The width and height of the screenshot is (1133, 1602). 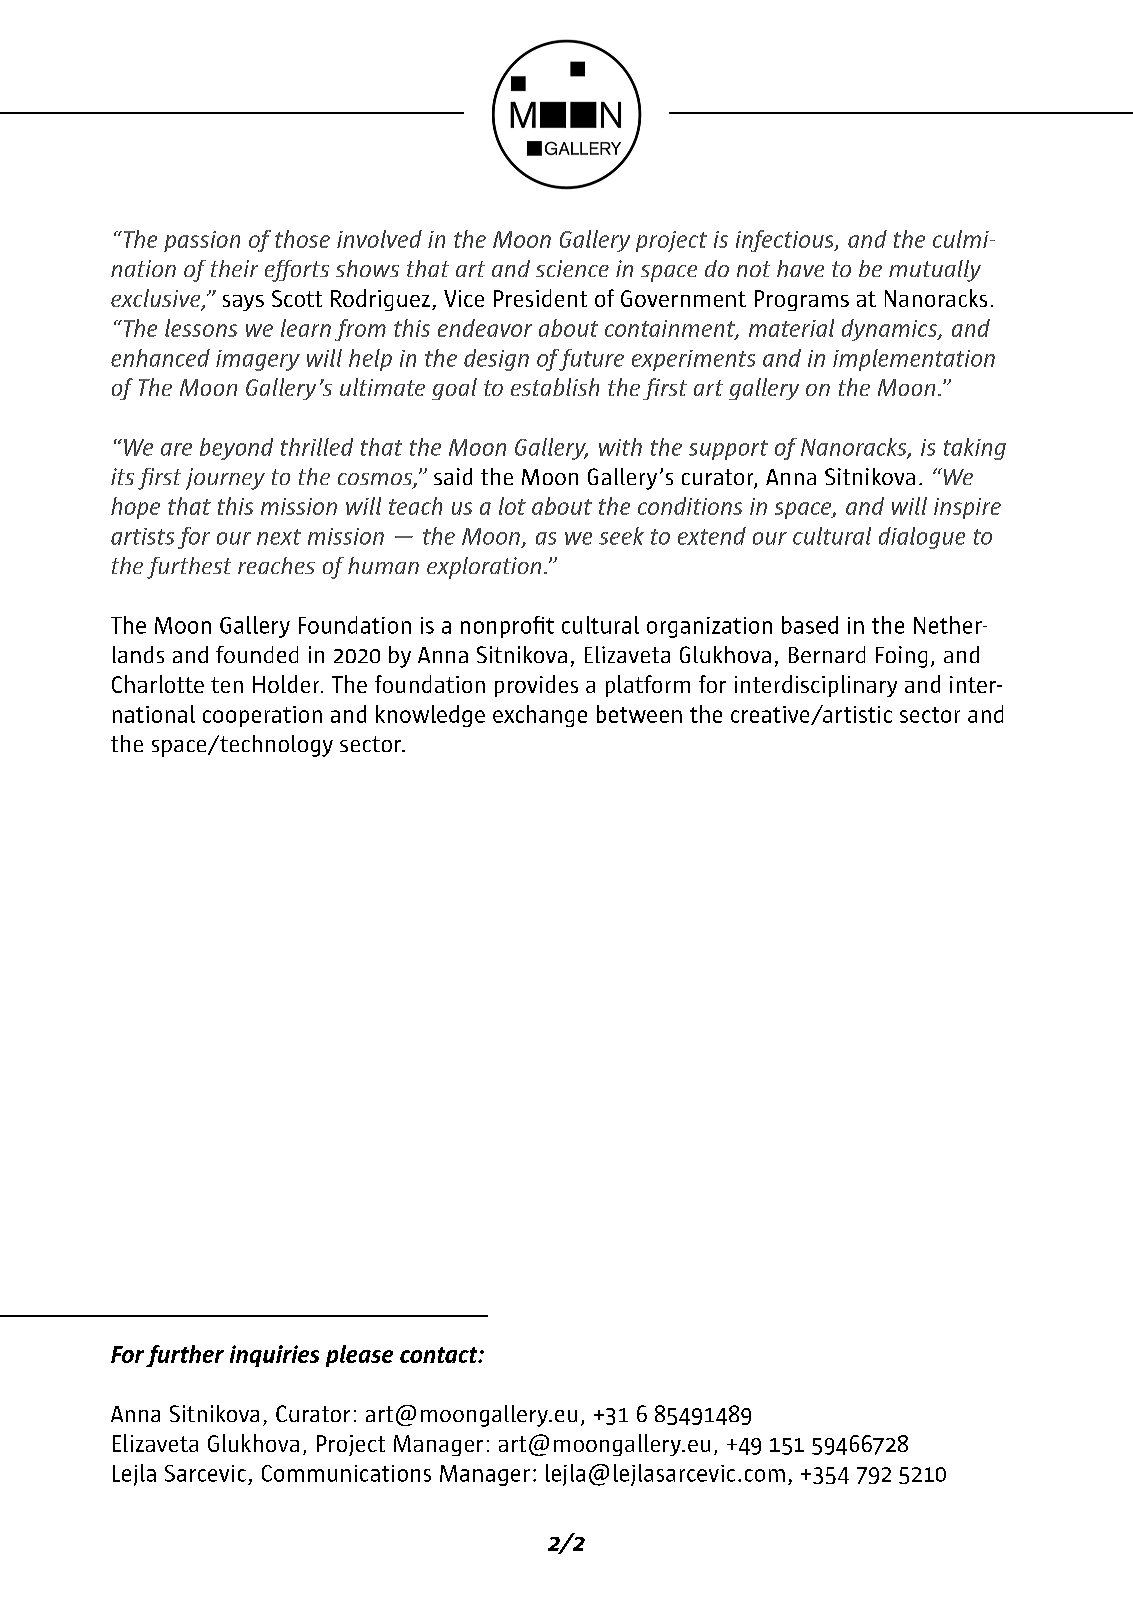 I want to click on further, so click(x=185, y=1356).
